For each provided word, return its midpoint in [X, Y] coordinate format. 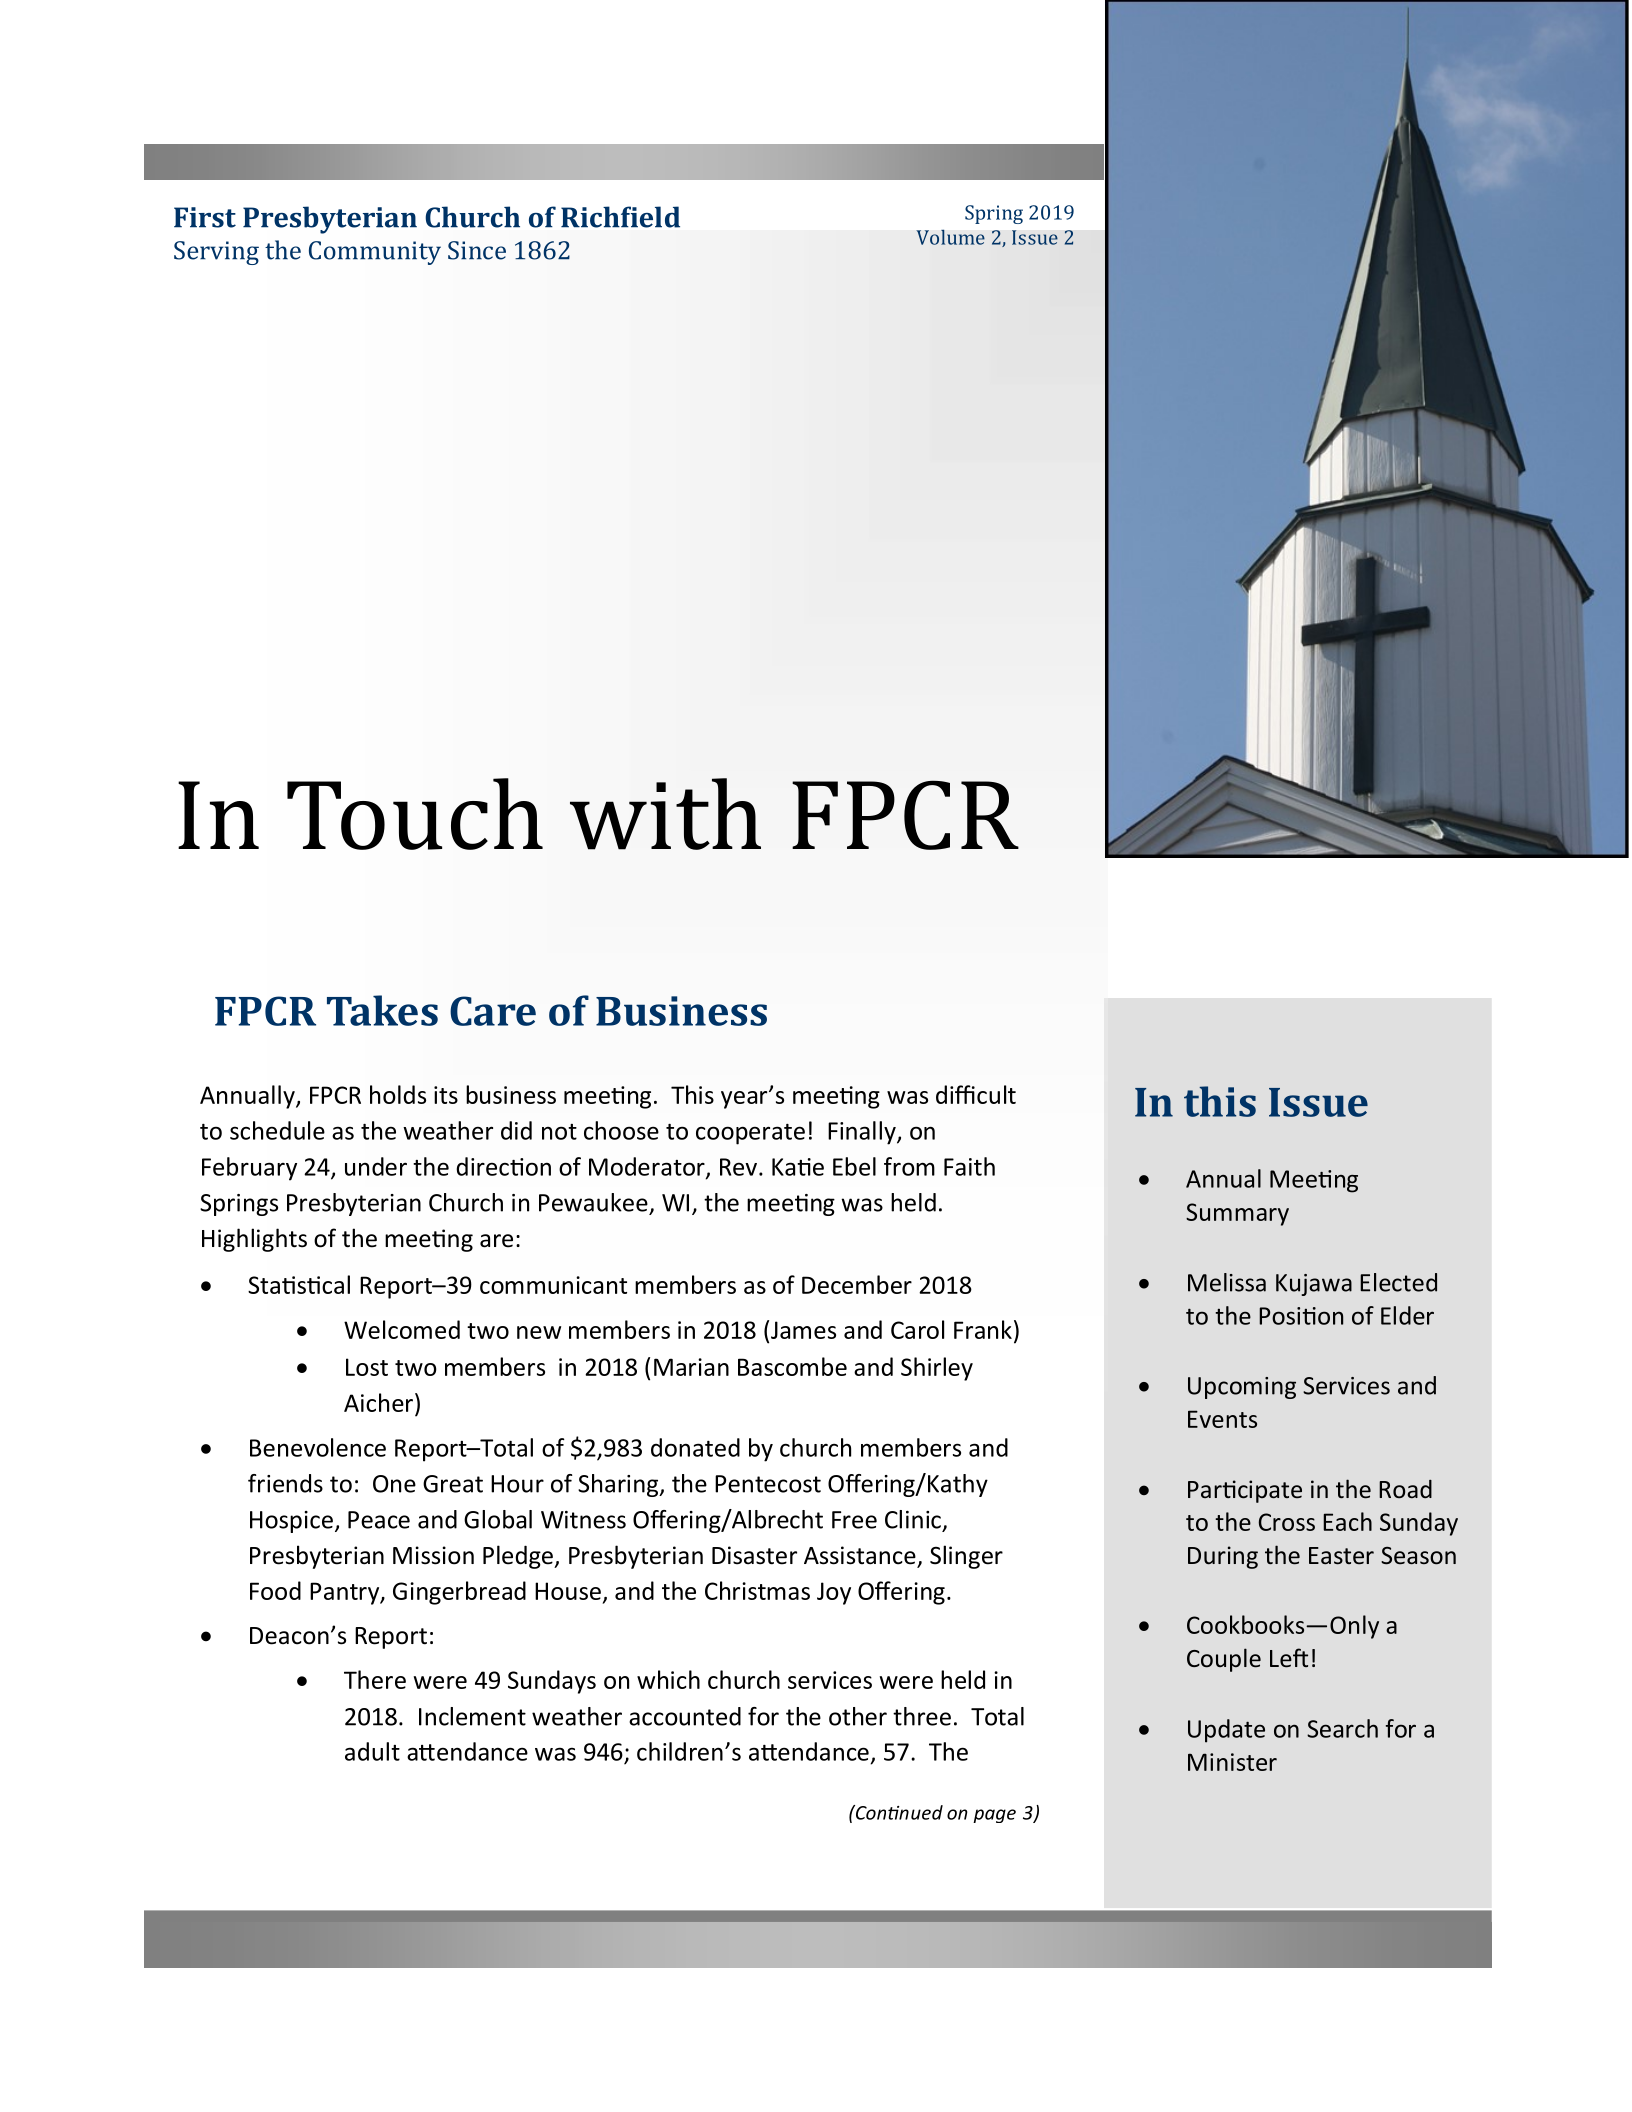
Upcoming [1242, 1388]
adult [372, 1751]
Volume [950, 237]
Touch [415, 814]
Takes [382, 1010]
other [858, 1716]
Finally [863, 1133]
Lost [367, 1367]
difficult [976, 1094]
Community [375, 253]
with [665, 814]
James [803, 1330]
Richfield [620, 217]
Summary [1237, 1214]
